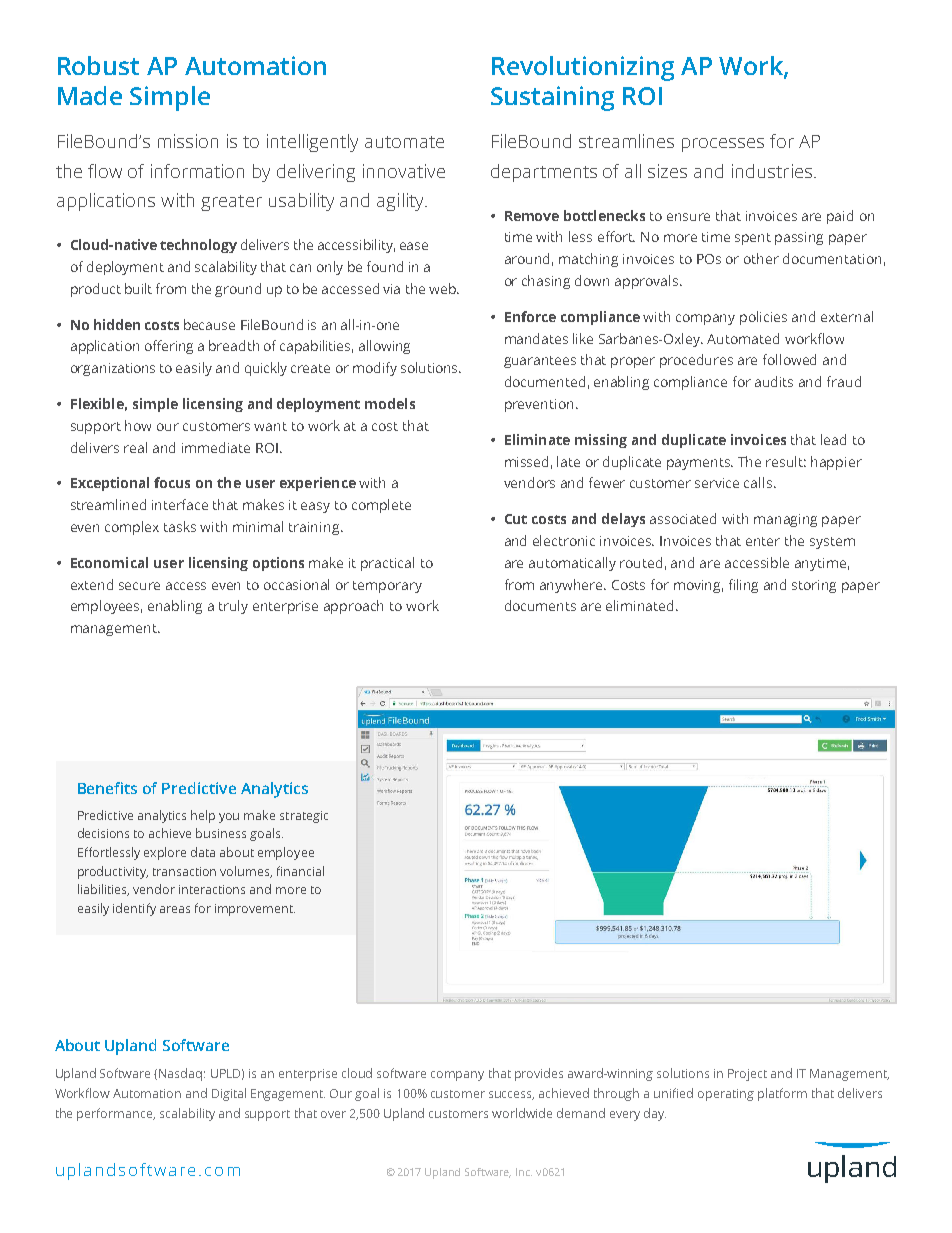  What do you see at coordinates (203, 816) in the document?
I see `help` at bounding box center [203, 816].
